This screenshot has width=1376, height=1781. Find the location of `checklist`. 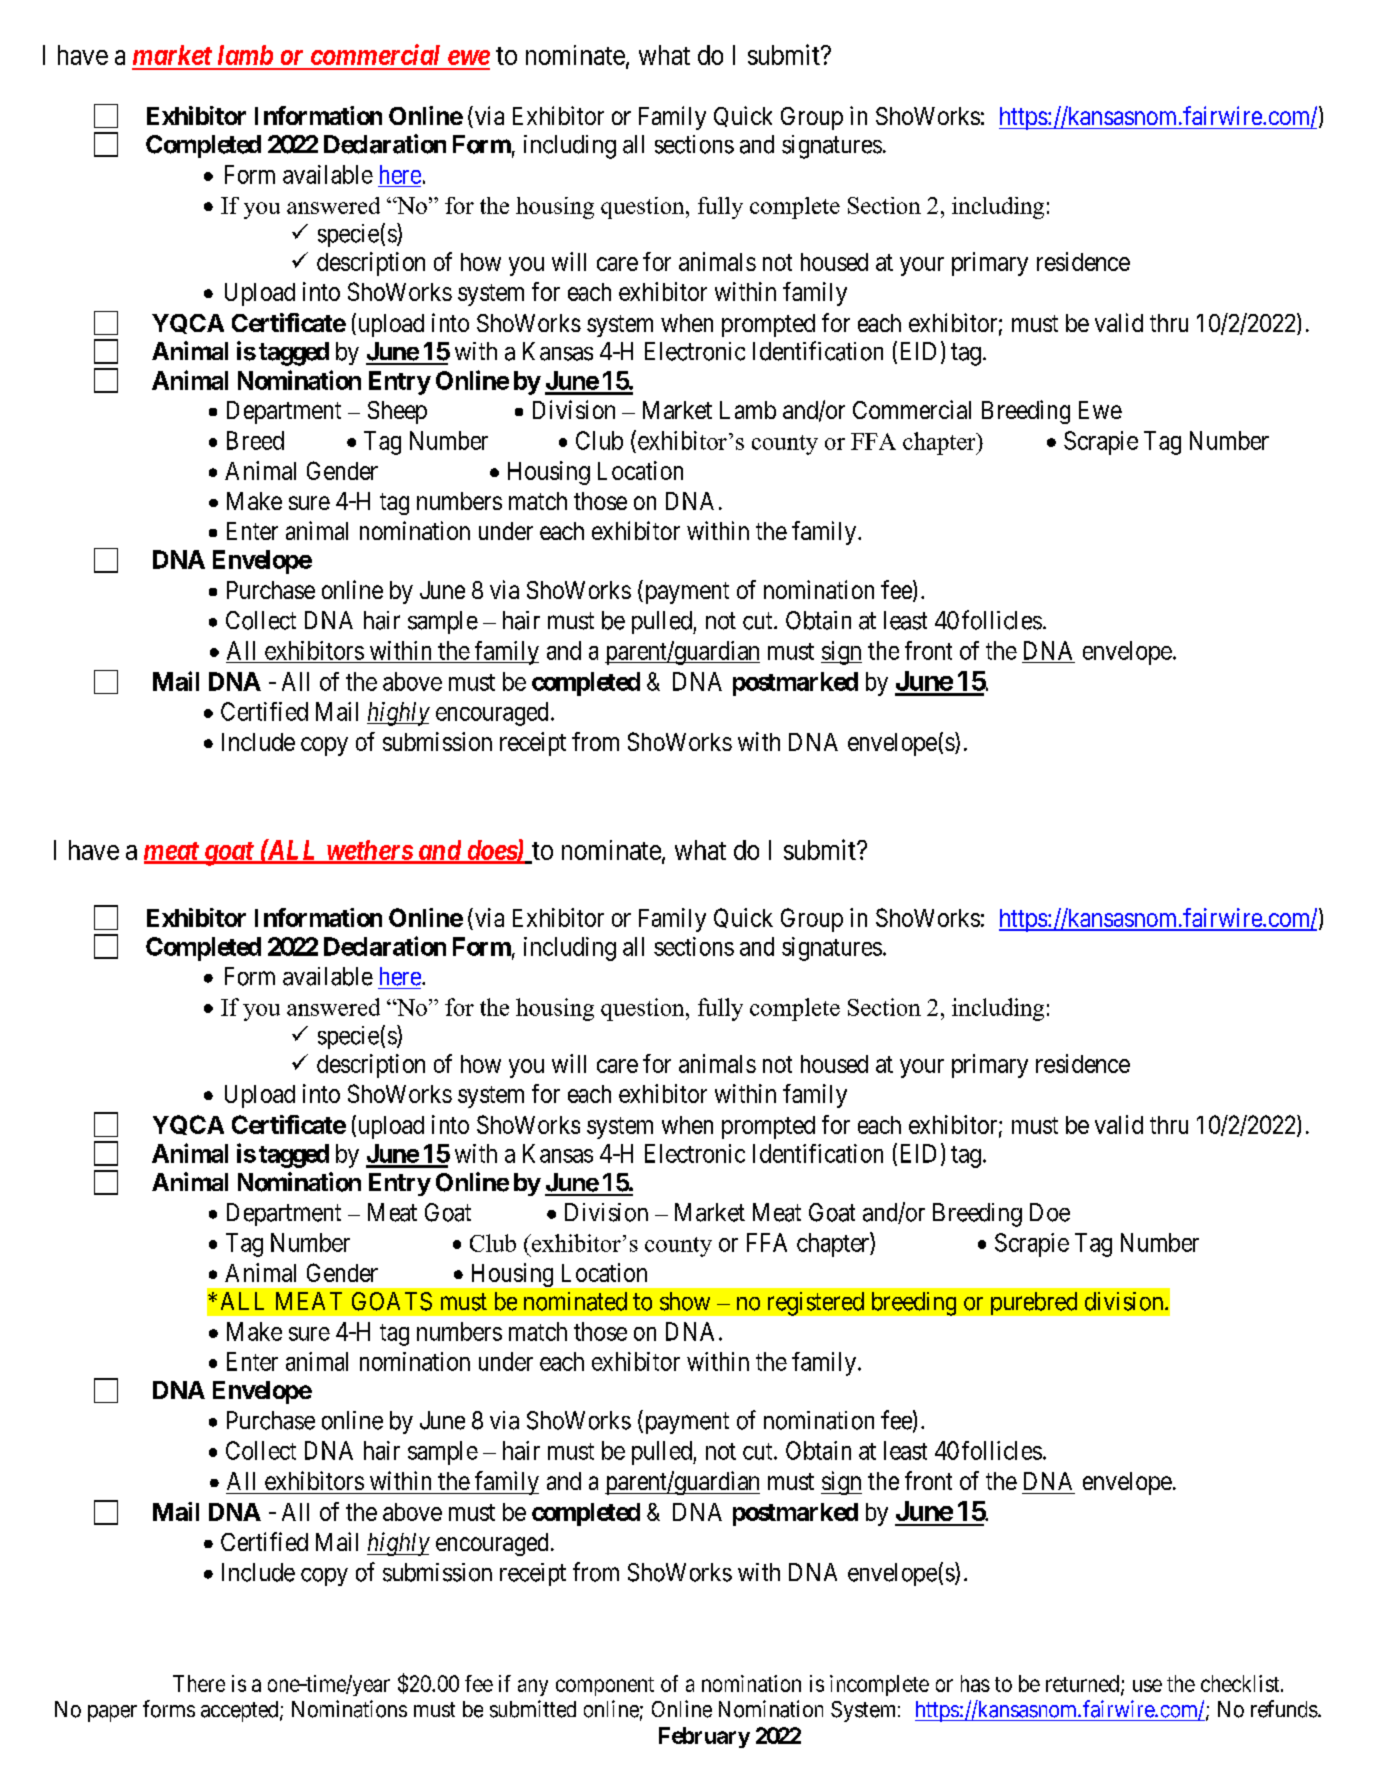

checklist is located at coordinates (1241, 1683).
